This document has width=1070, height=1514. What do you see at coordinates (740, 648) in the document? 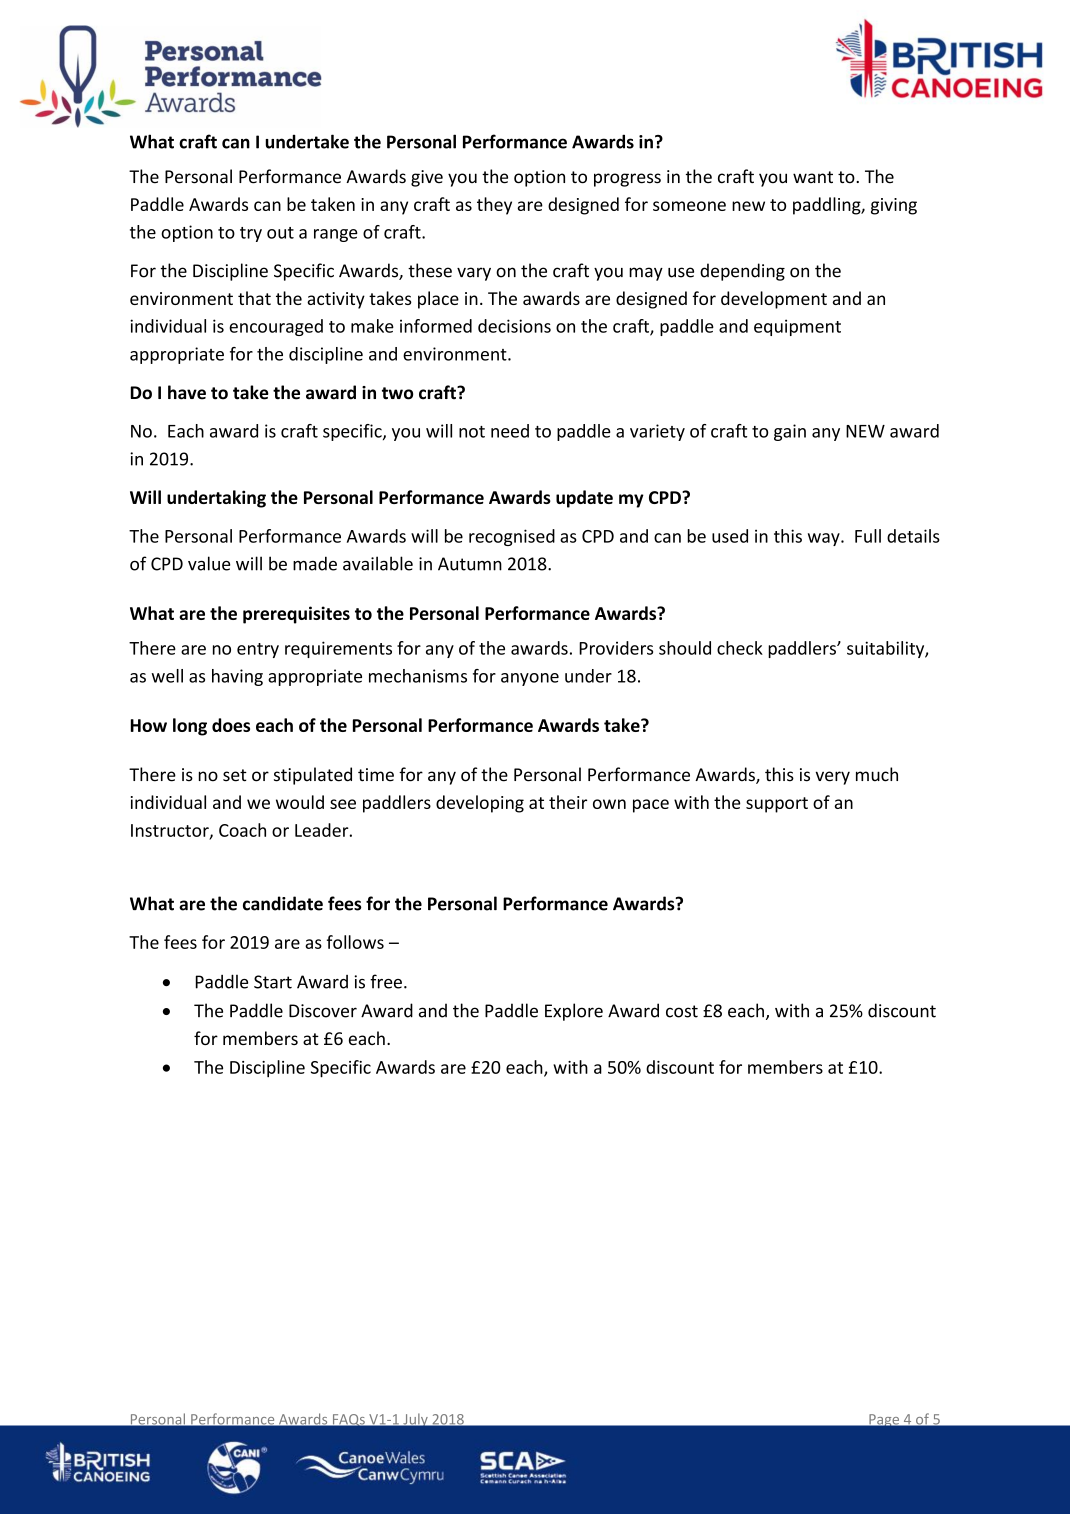
I see `check` at bounding box center [740, 648].
